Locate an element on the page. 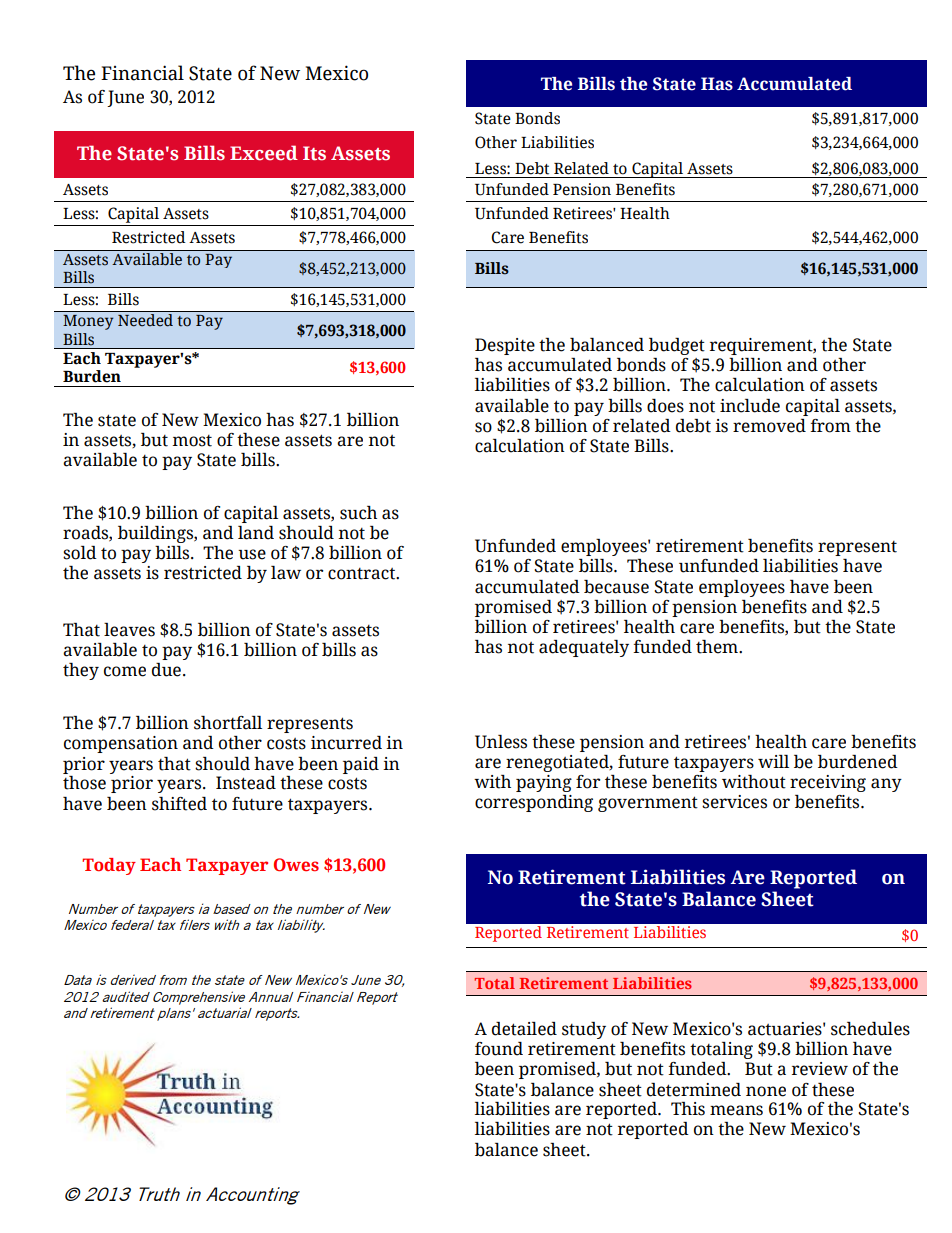  detailed is located at coordinates (524, 1029).
